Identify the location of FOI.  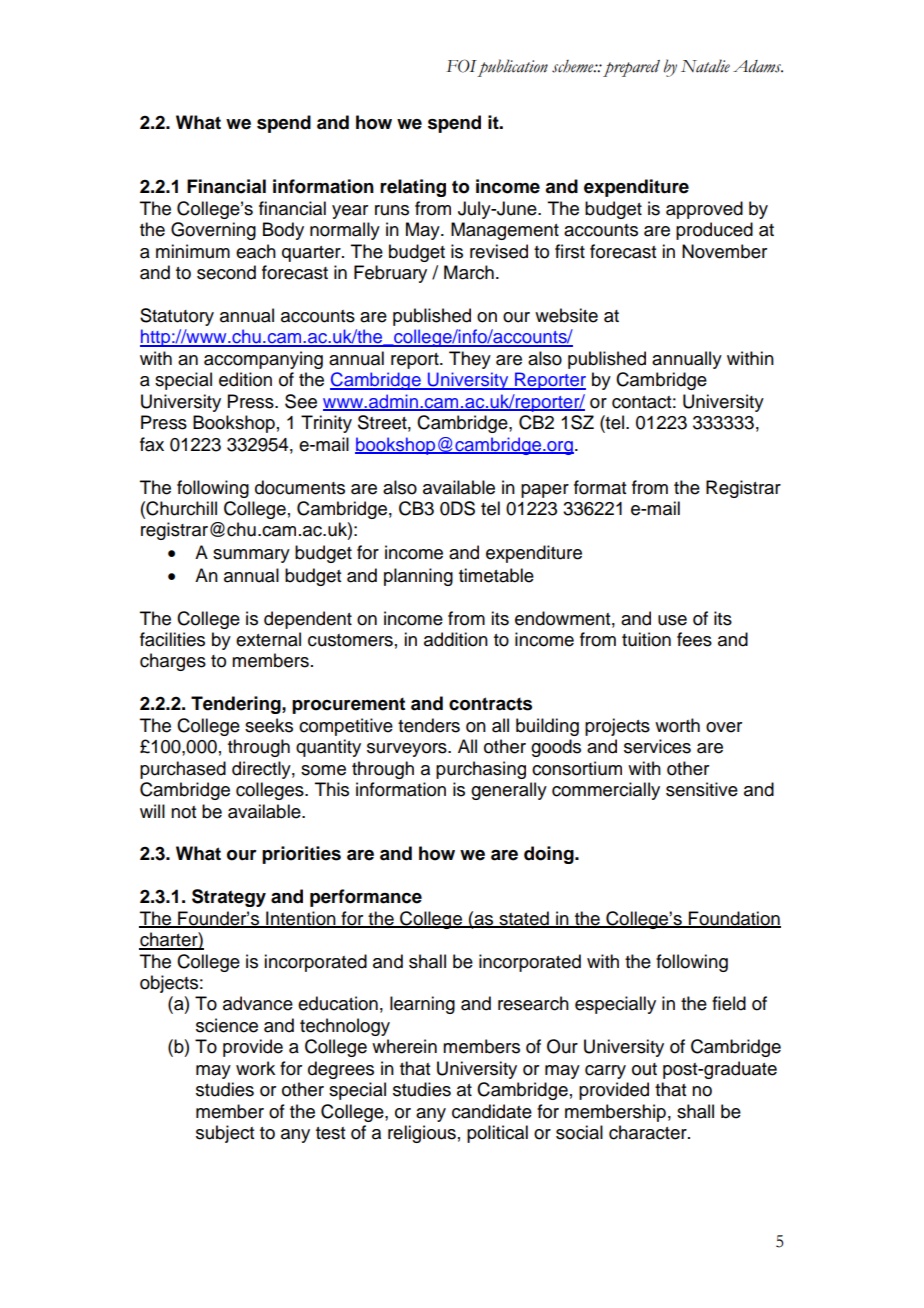
(461, 66).
